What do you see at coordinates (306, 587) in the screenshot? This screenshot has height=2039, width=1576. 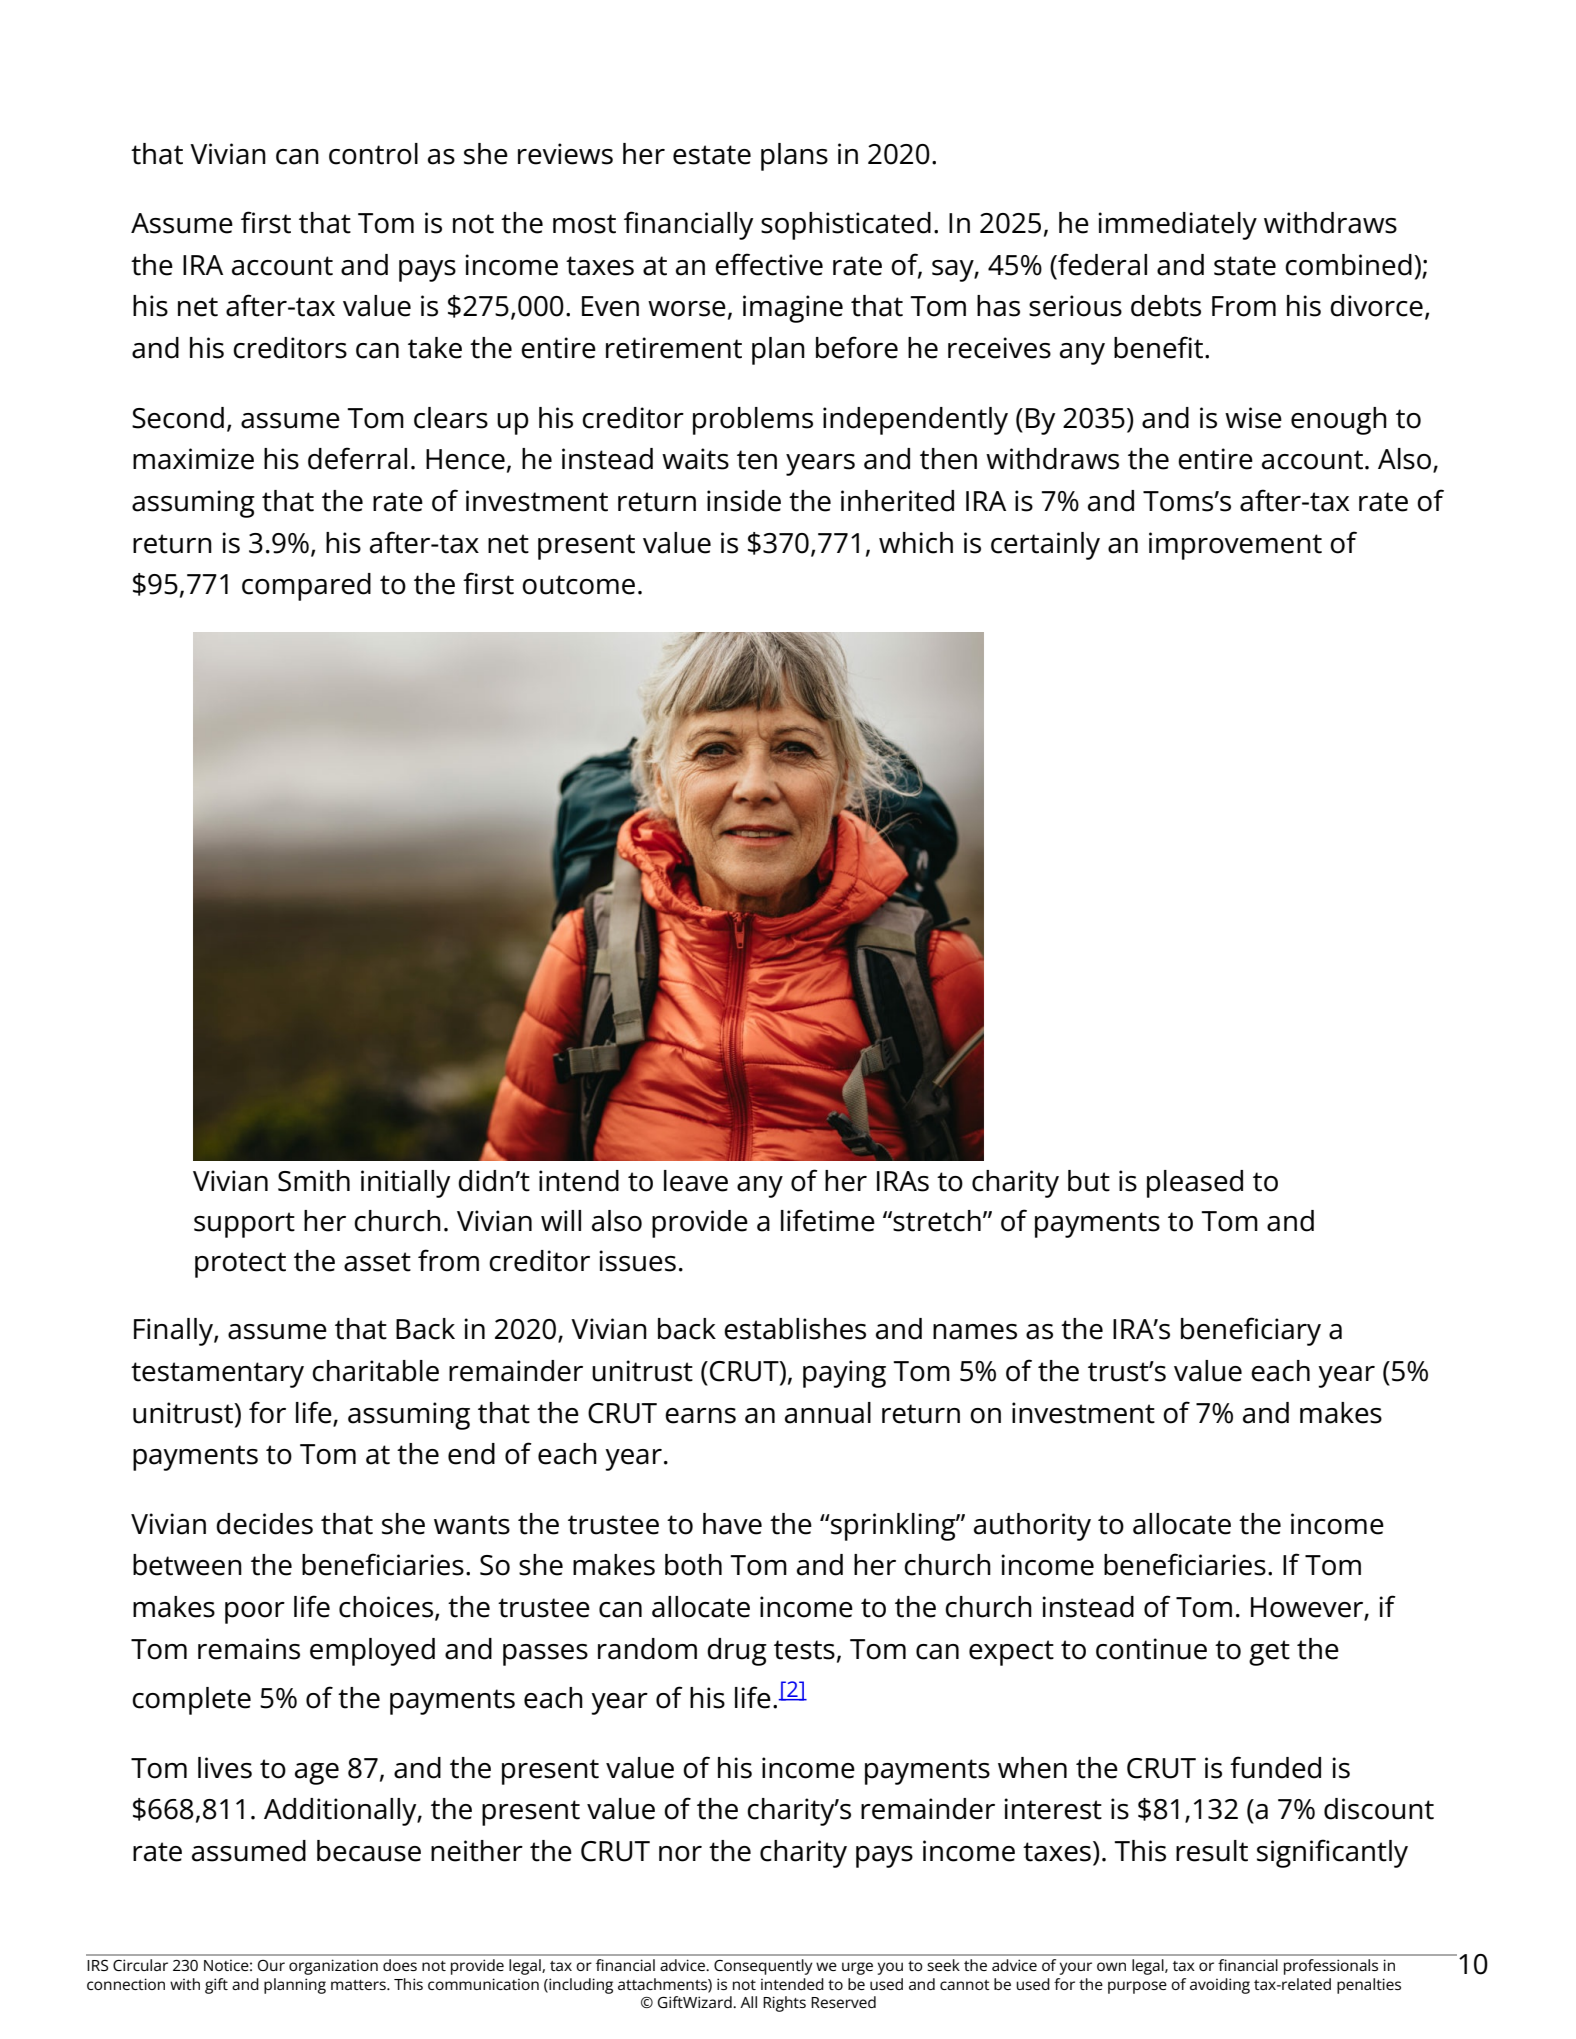 I see `compared` at bounding box center [306, 587].
